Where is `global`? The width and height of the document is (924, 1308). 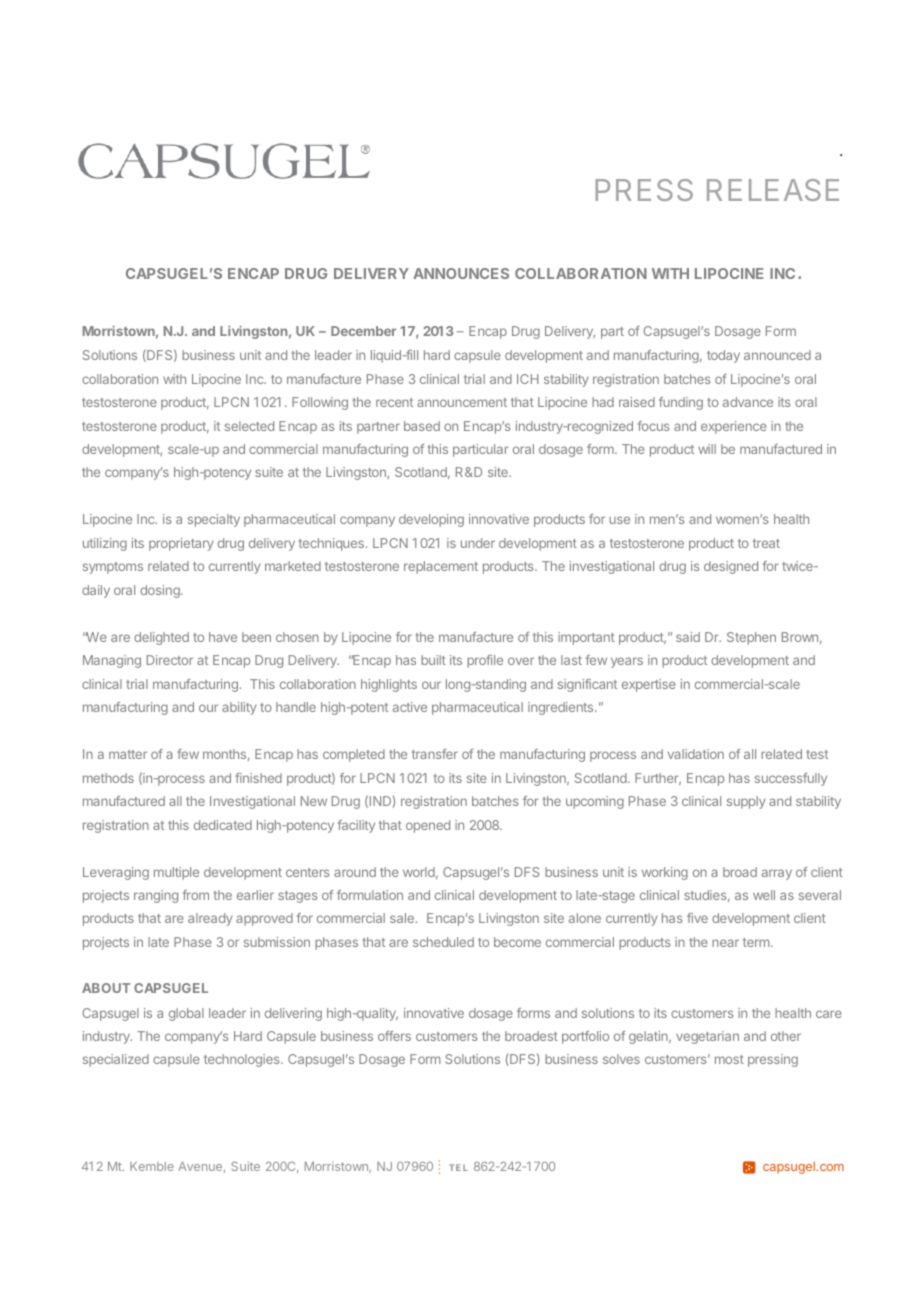 global is located at coordinates (186, 1014).
